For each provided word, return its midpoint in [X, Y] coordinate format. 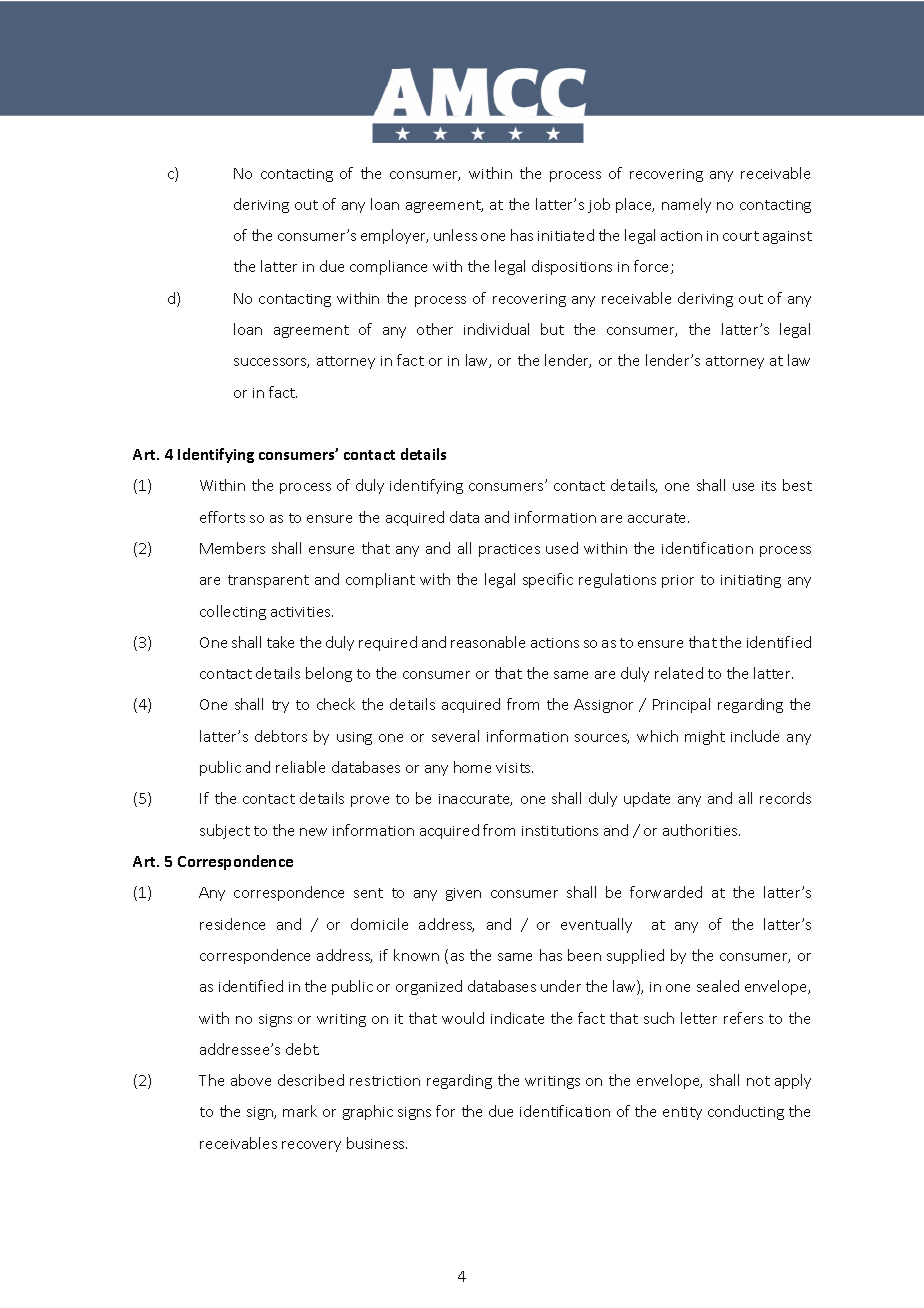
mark [300, 1111]
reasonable [488, 642]
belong [329, 674]
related [679, 673]
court [741, 236]
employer [394, 236]
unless [455, 235]
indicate [517, 1018]
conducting [746, 1112]
